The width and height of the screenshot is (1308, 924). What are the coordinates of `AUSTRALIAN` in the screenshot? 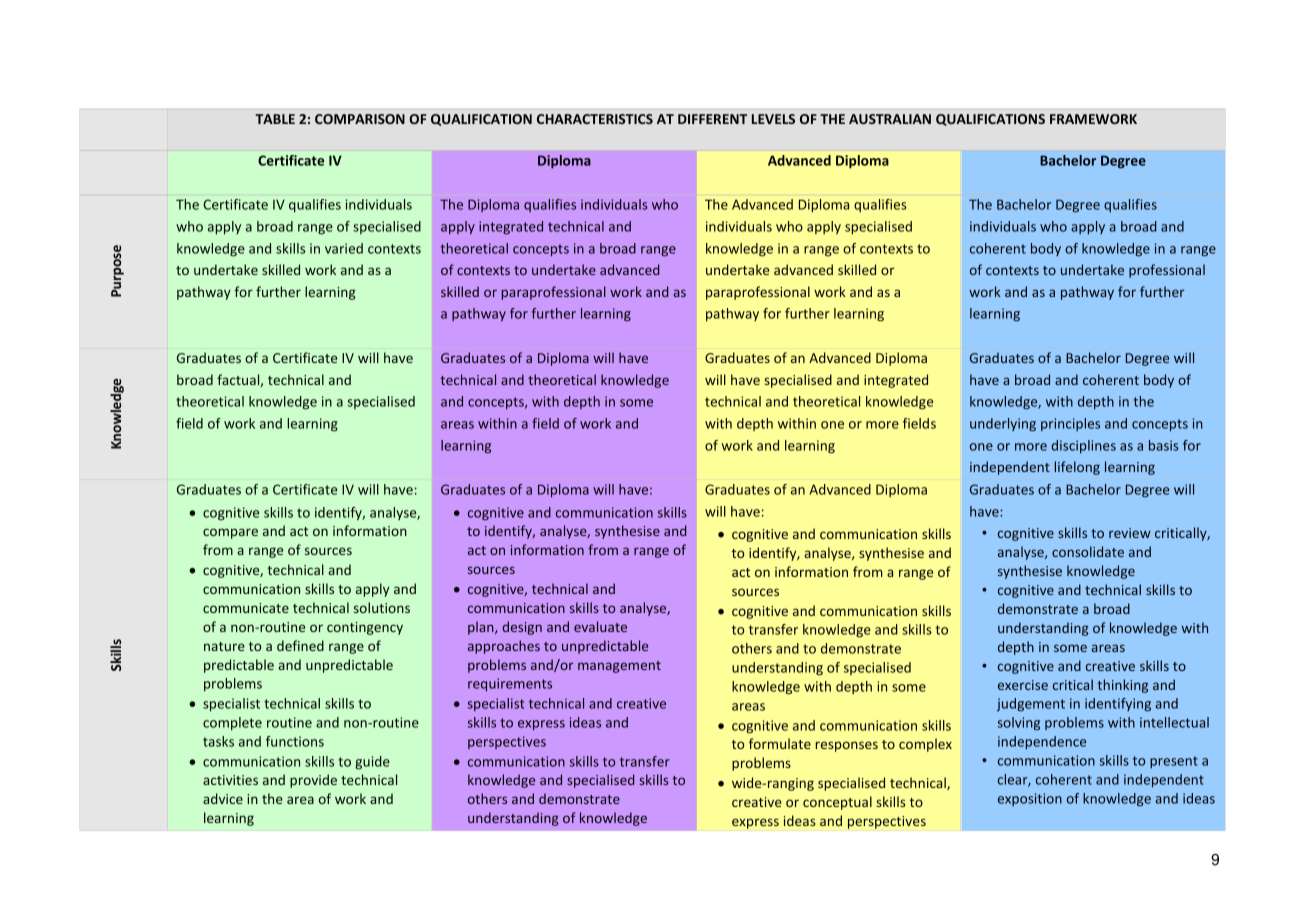 It's located at (890, 119).
